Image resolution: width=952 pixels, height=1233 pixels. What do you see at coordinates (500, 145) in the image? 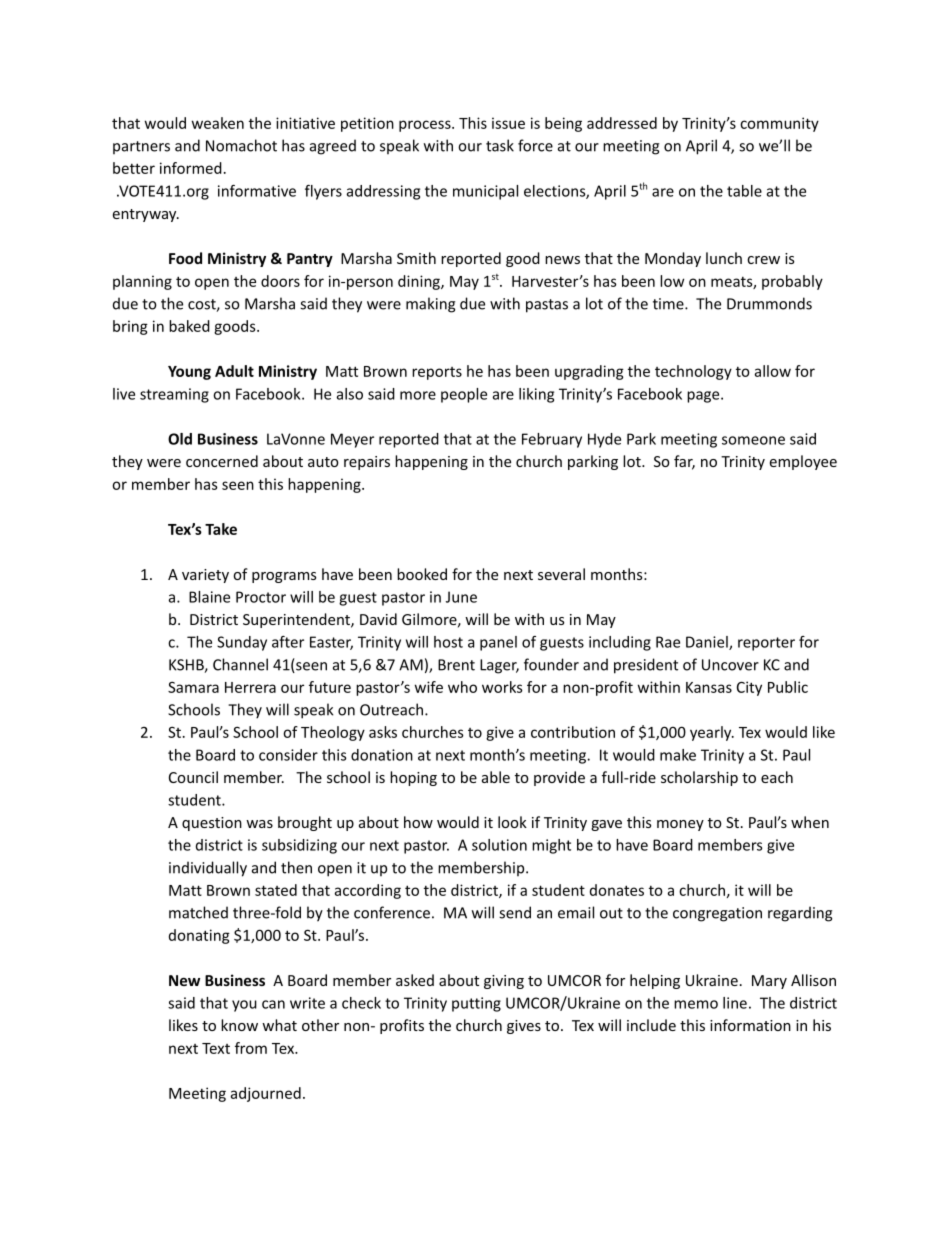
I see `task` at bounding box center [500, 145].
